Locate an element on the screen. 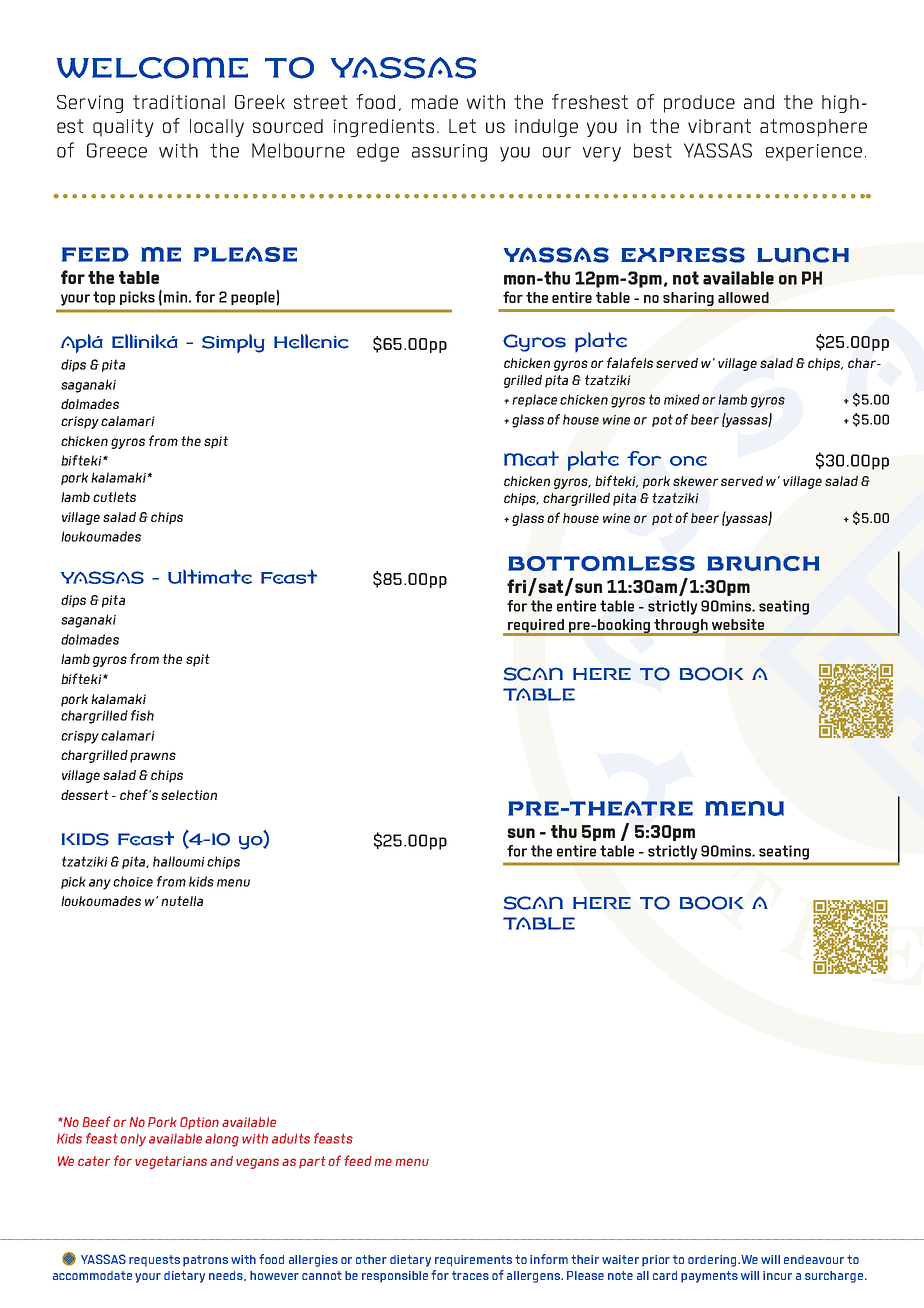 The image size is (924, 1308). requests is located at coordinates (154, 1261).
